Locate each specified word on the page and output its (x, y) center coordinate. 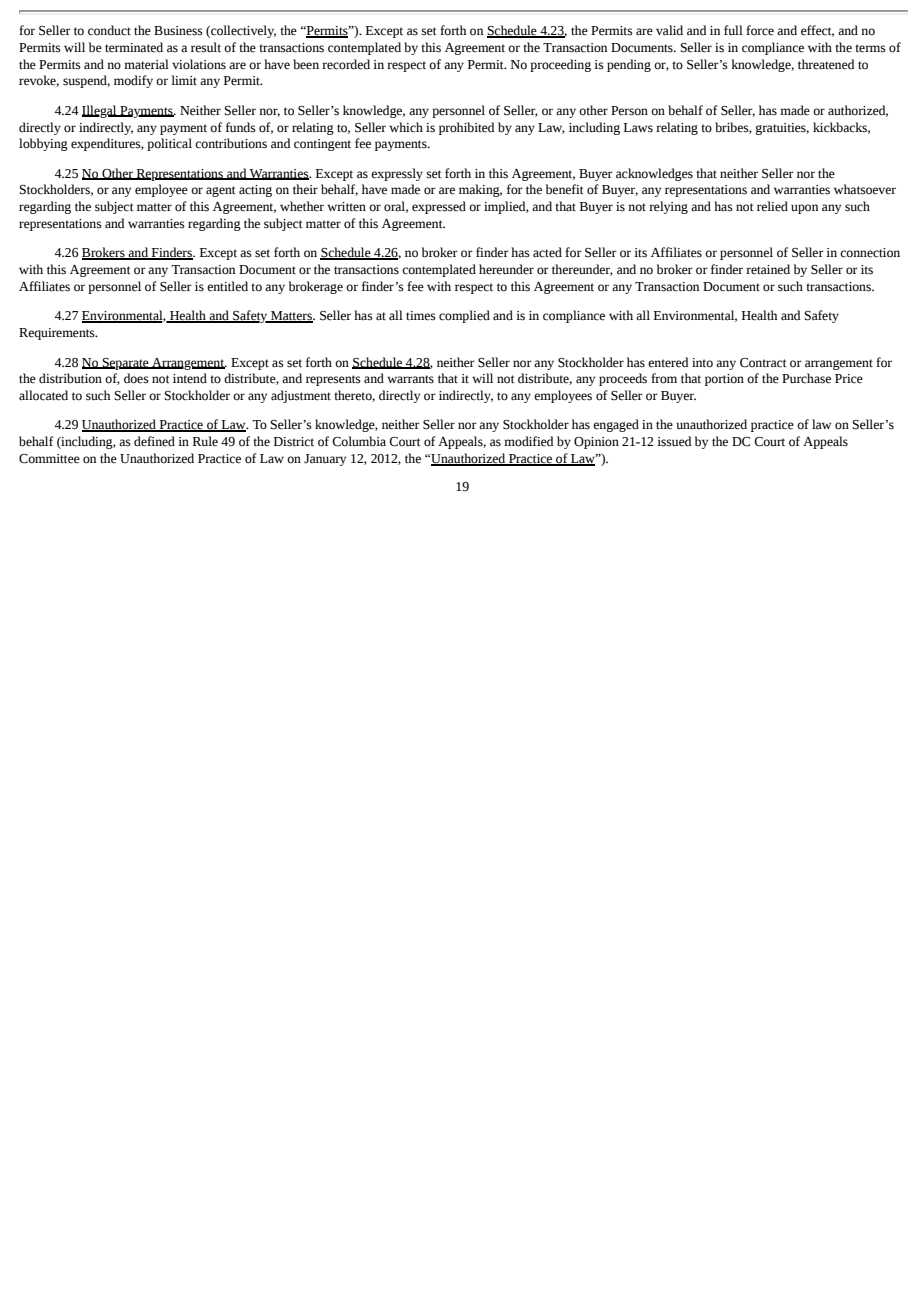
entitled (227, 286)
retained (768, 269)
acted (547, 252)
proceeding (560, 65)
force (760, 30)
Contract (763, 363)
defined (154, 441)
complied (464, 316)
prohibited (467, 128)
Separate (125, 364)
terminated (134, 47)
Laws (638, 128)
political (169, 144)
